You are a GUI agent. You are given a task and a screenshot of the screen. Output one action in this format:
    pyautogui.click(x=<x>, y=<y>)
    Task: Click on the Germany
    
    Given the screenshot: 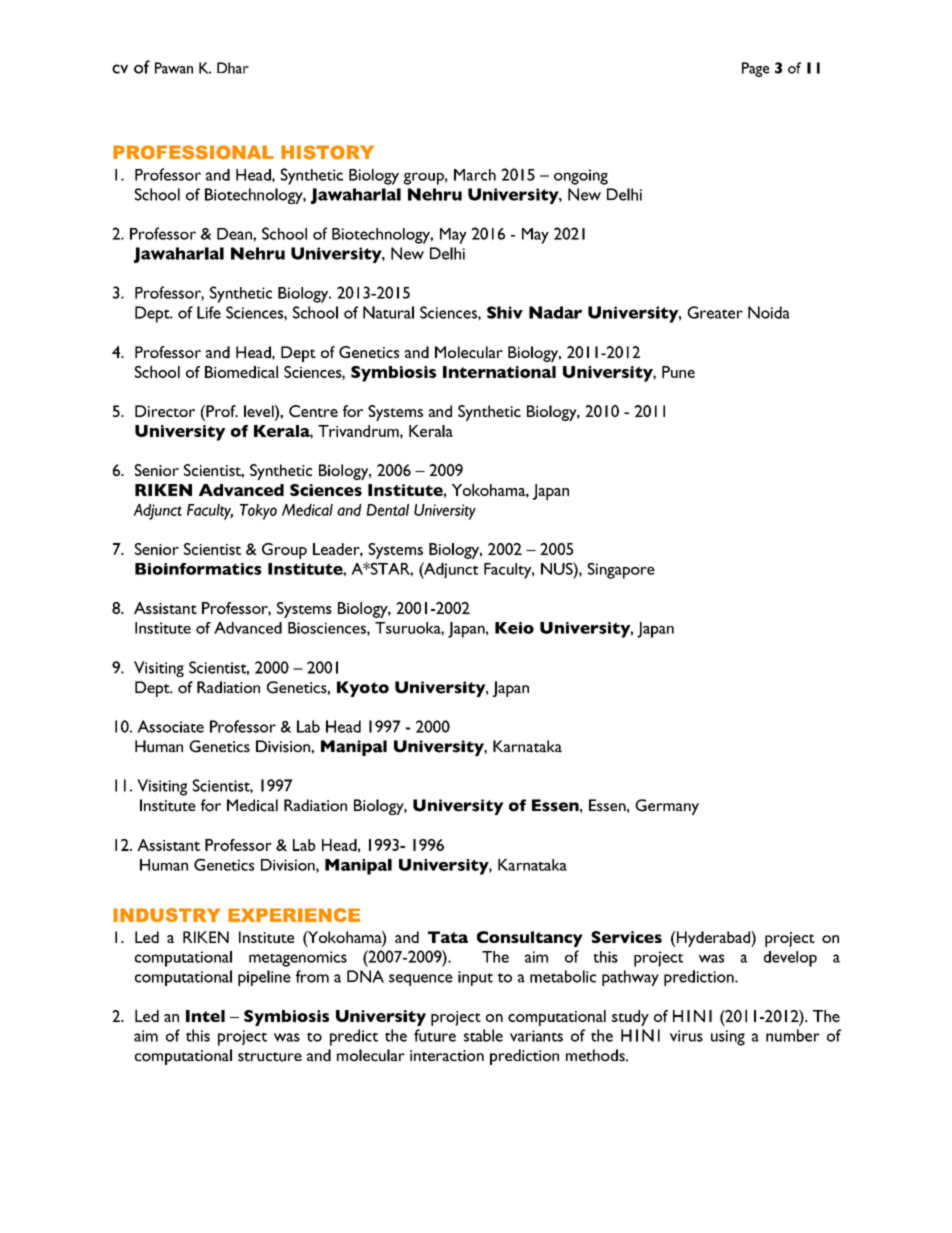 What is the action you would take?
    pyautogui.click(x=667, y=807)
